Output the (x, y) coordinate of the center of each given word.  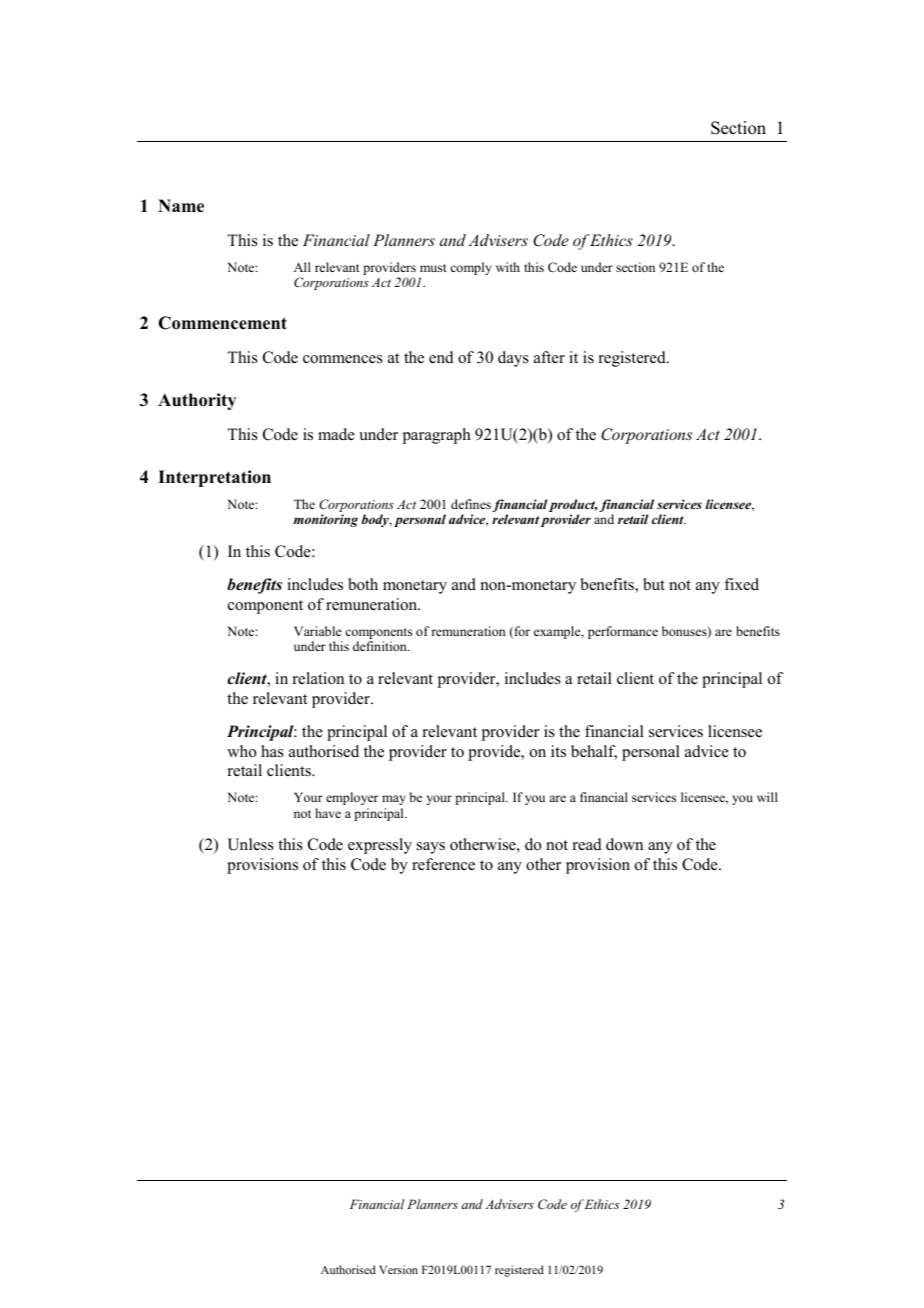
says (431, 848)
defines (471, 504)
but (654, 584)
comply (471, 268)
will (767, 797)
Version (398, 1269)
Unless (250, 844)
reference (443, 864)
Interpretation (214, 478)
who (241, 751)
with (508, 267)
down (624, 844)
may (394, 800)
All (302, 267)
